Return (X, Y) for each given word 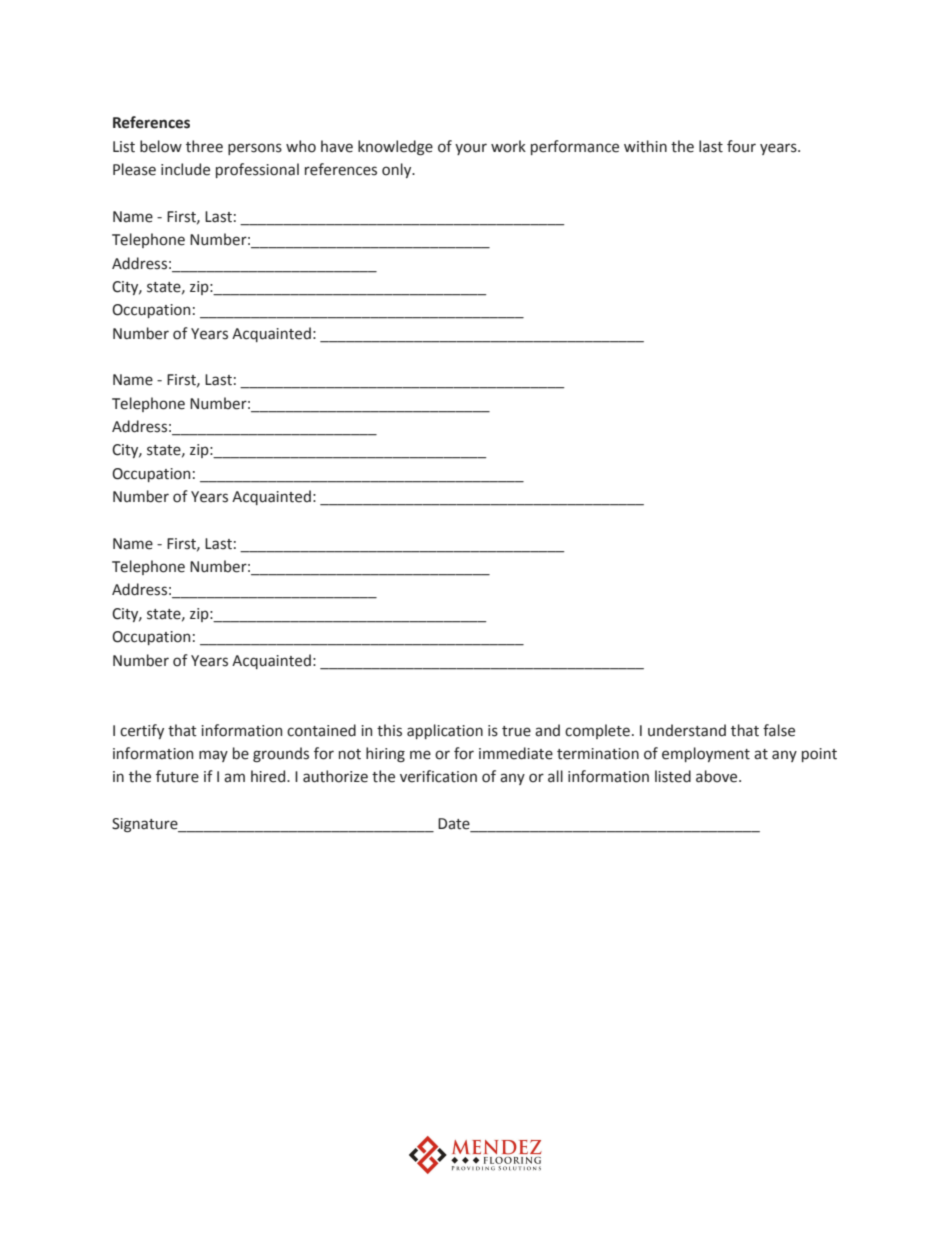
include (185, 169)
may (213, 756)
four (741, 146)
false (779, 730)
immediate (516, 753)
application (445, 731)
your (471, 149)
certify (142, 731)
